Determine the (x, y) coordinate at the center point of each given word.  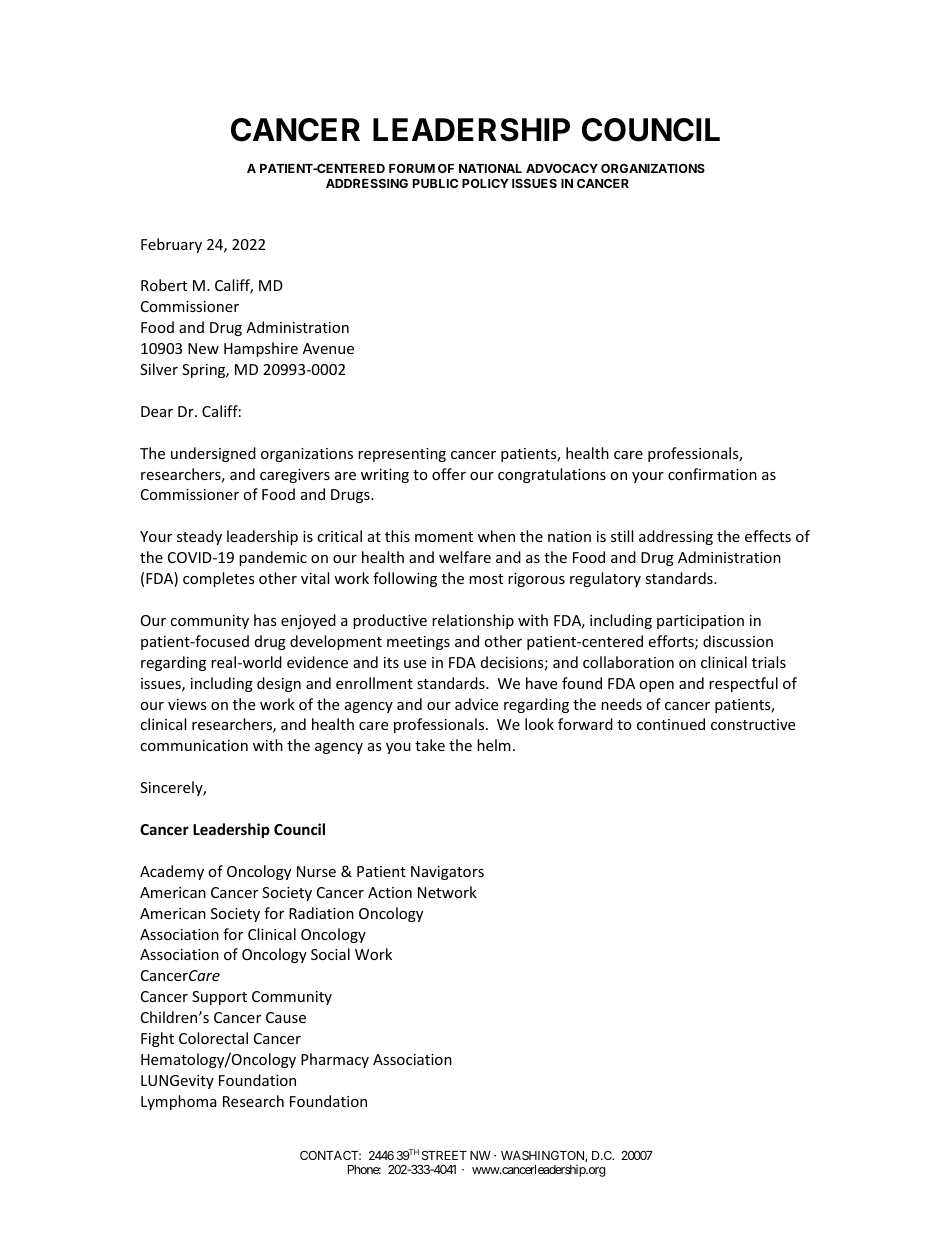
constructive (753, 724)
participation (700, 622)
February (171, 245)
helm (494, 745)
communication (194, 745)
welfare (465, 557)
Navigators (447, 873)
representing (402, 455)
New (203, 348)
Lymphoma (179, 1102)
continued (671, 724)
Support (219, 998)
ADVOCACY (562, 168)
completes (219, 579)
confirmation (712, 474)
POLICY (485, 183)
